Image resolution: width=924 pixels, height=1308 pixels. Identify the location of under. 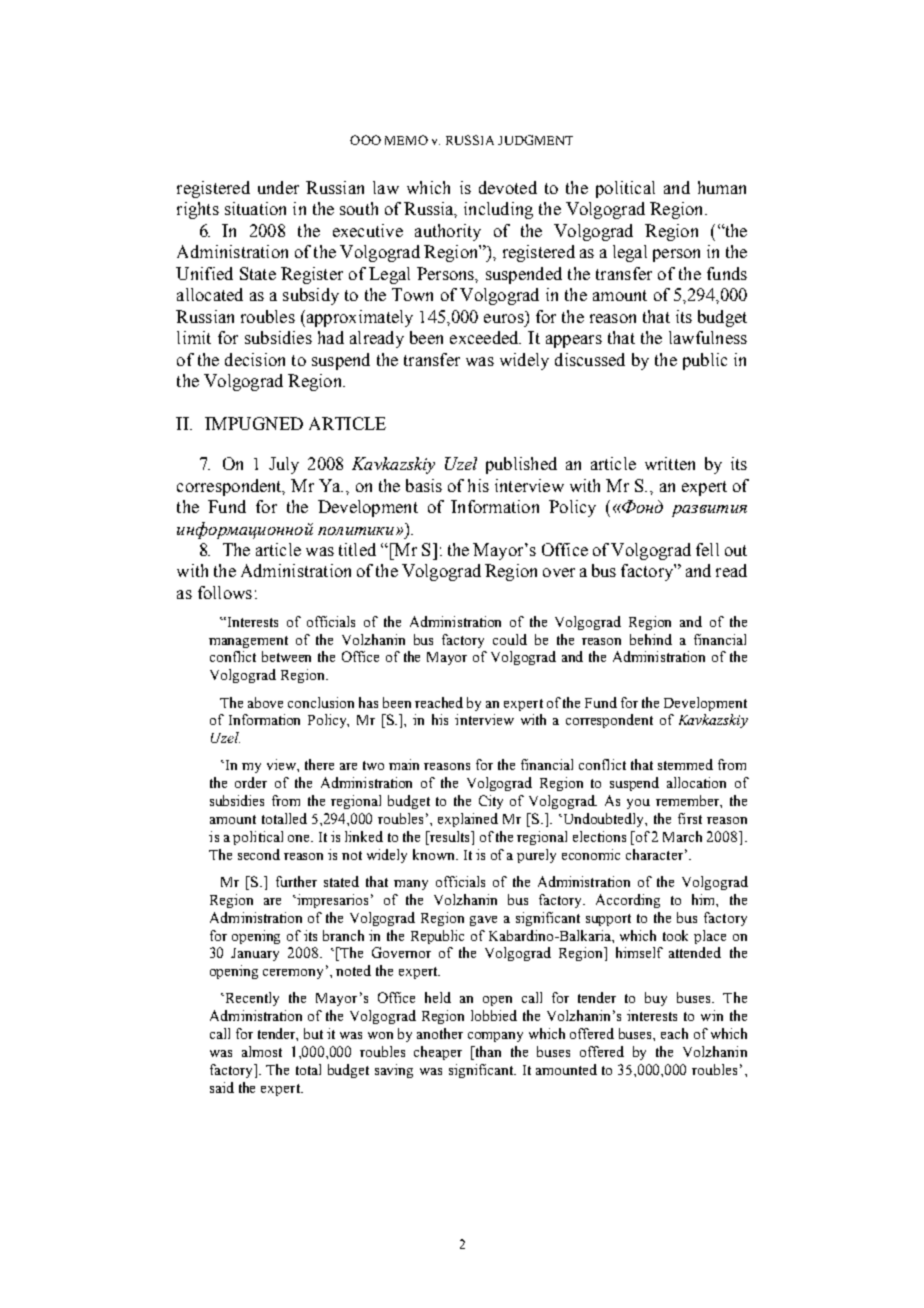
(278, 187).
